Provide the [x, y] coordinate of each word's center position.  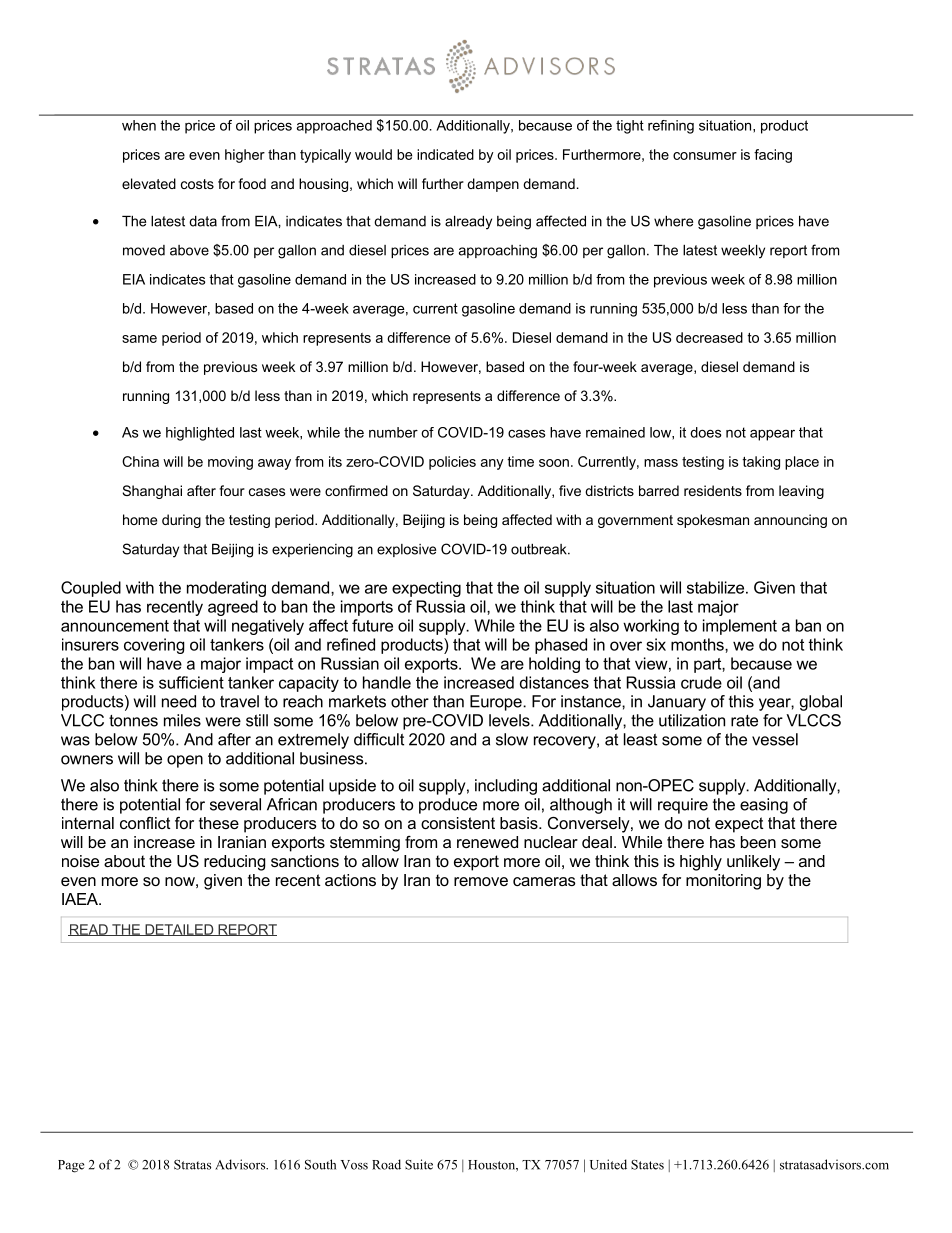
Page [71, 1166]
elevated [149, 183]
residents [713, 490]
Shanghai [152, 492]
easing [764, 806]
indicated [445, 154]
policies [452, 463]
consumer [705, 156]
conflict [145, 823]
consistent [458, 823]
